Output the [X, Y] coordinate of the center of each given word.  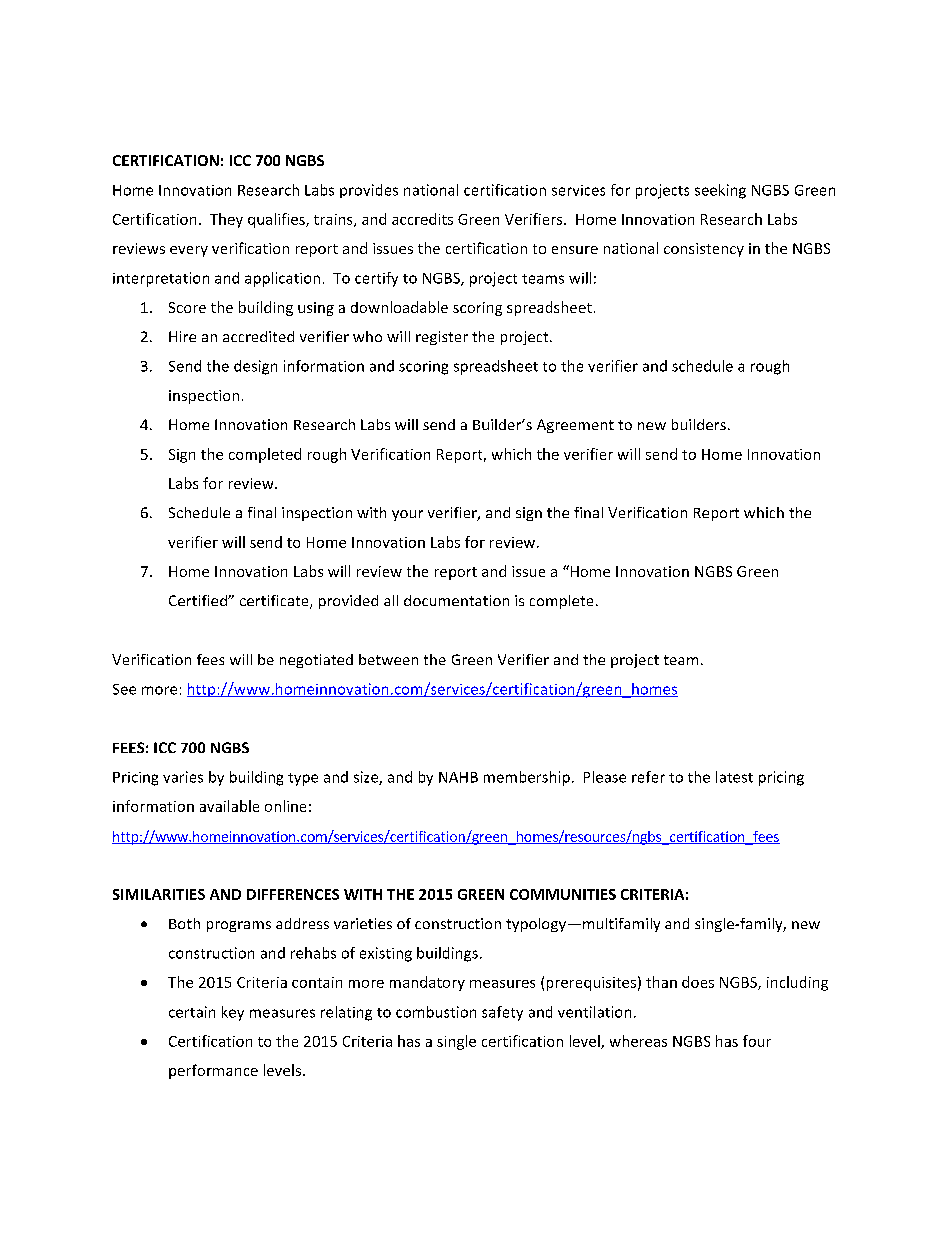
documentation [456, 600]
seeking [720, 191]
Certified [199, 600]
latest [734, 777]
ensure [575, 250]
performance [213, 1071]
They [226, 220]
